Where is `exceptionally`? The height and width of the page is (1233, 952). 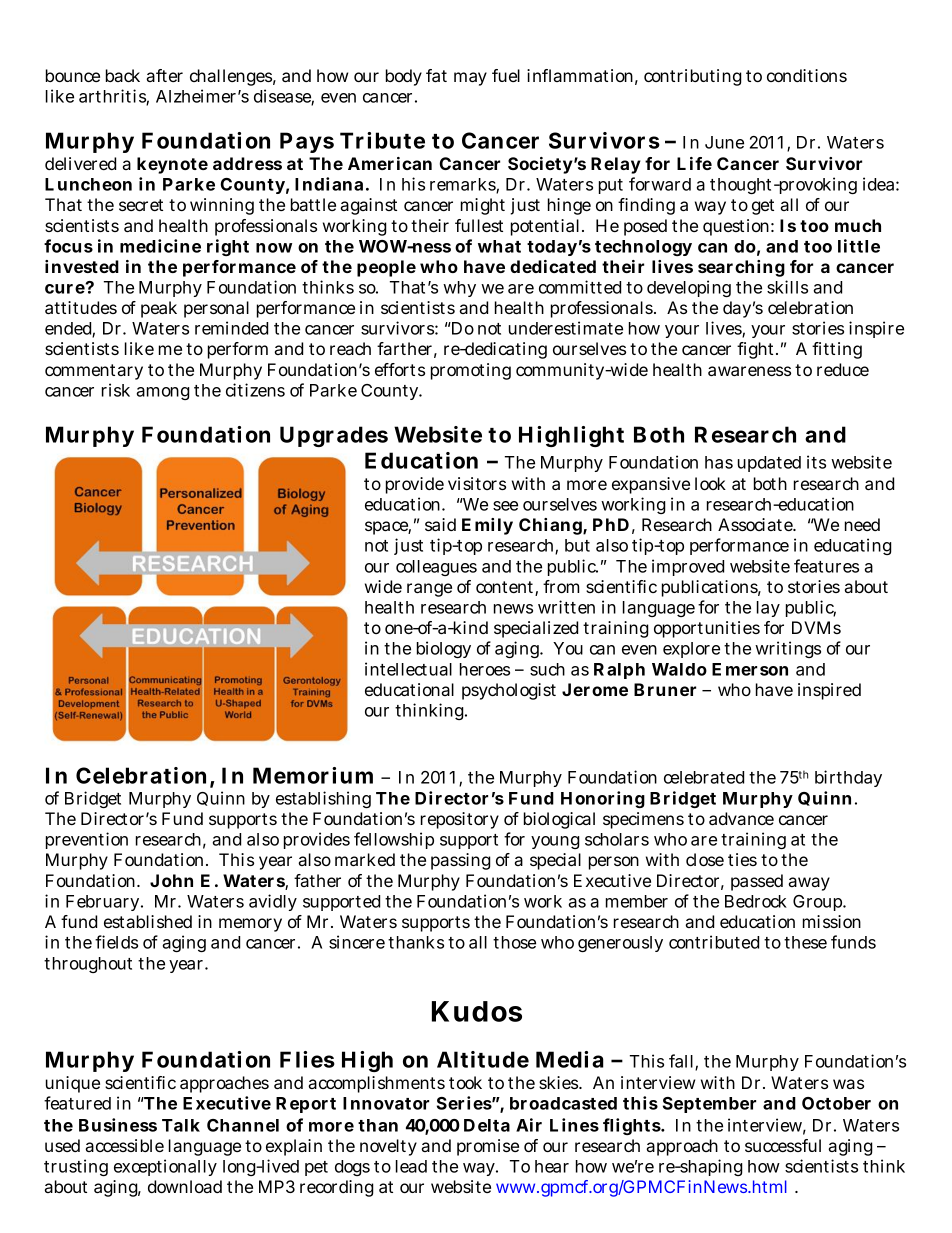 exceptionally is located at coordinates (165, 1167).
